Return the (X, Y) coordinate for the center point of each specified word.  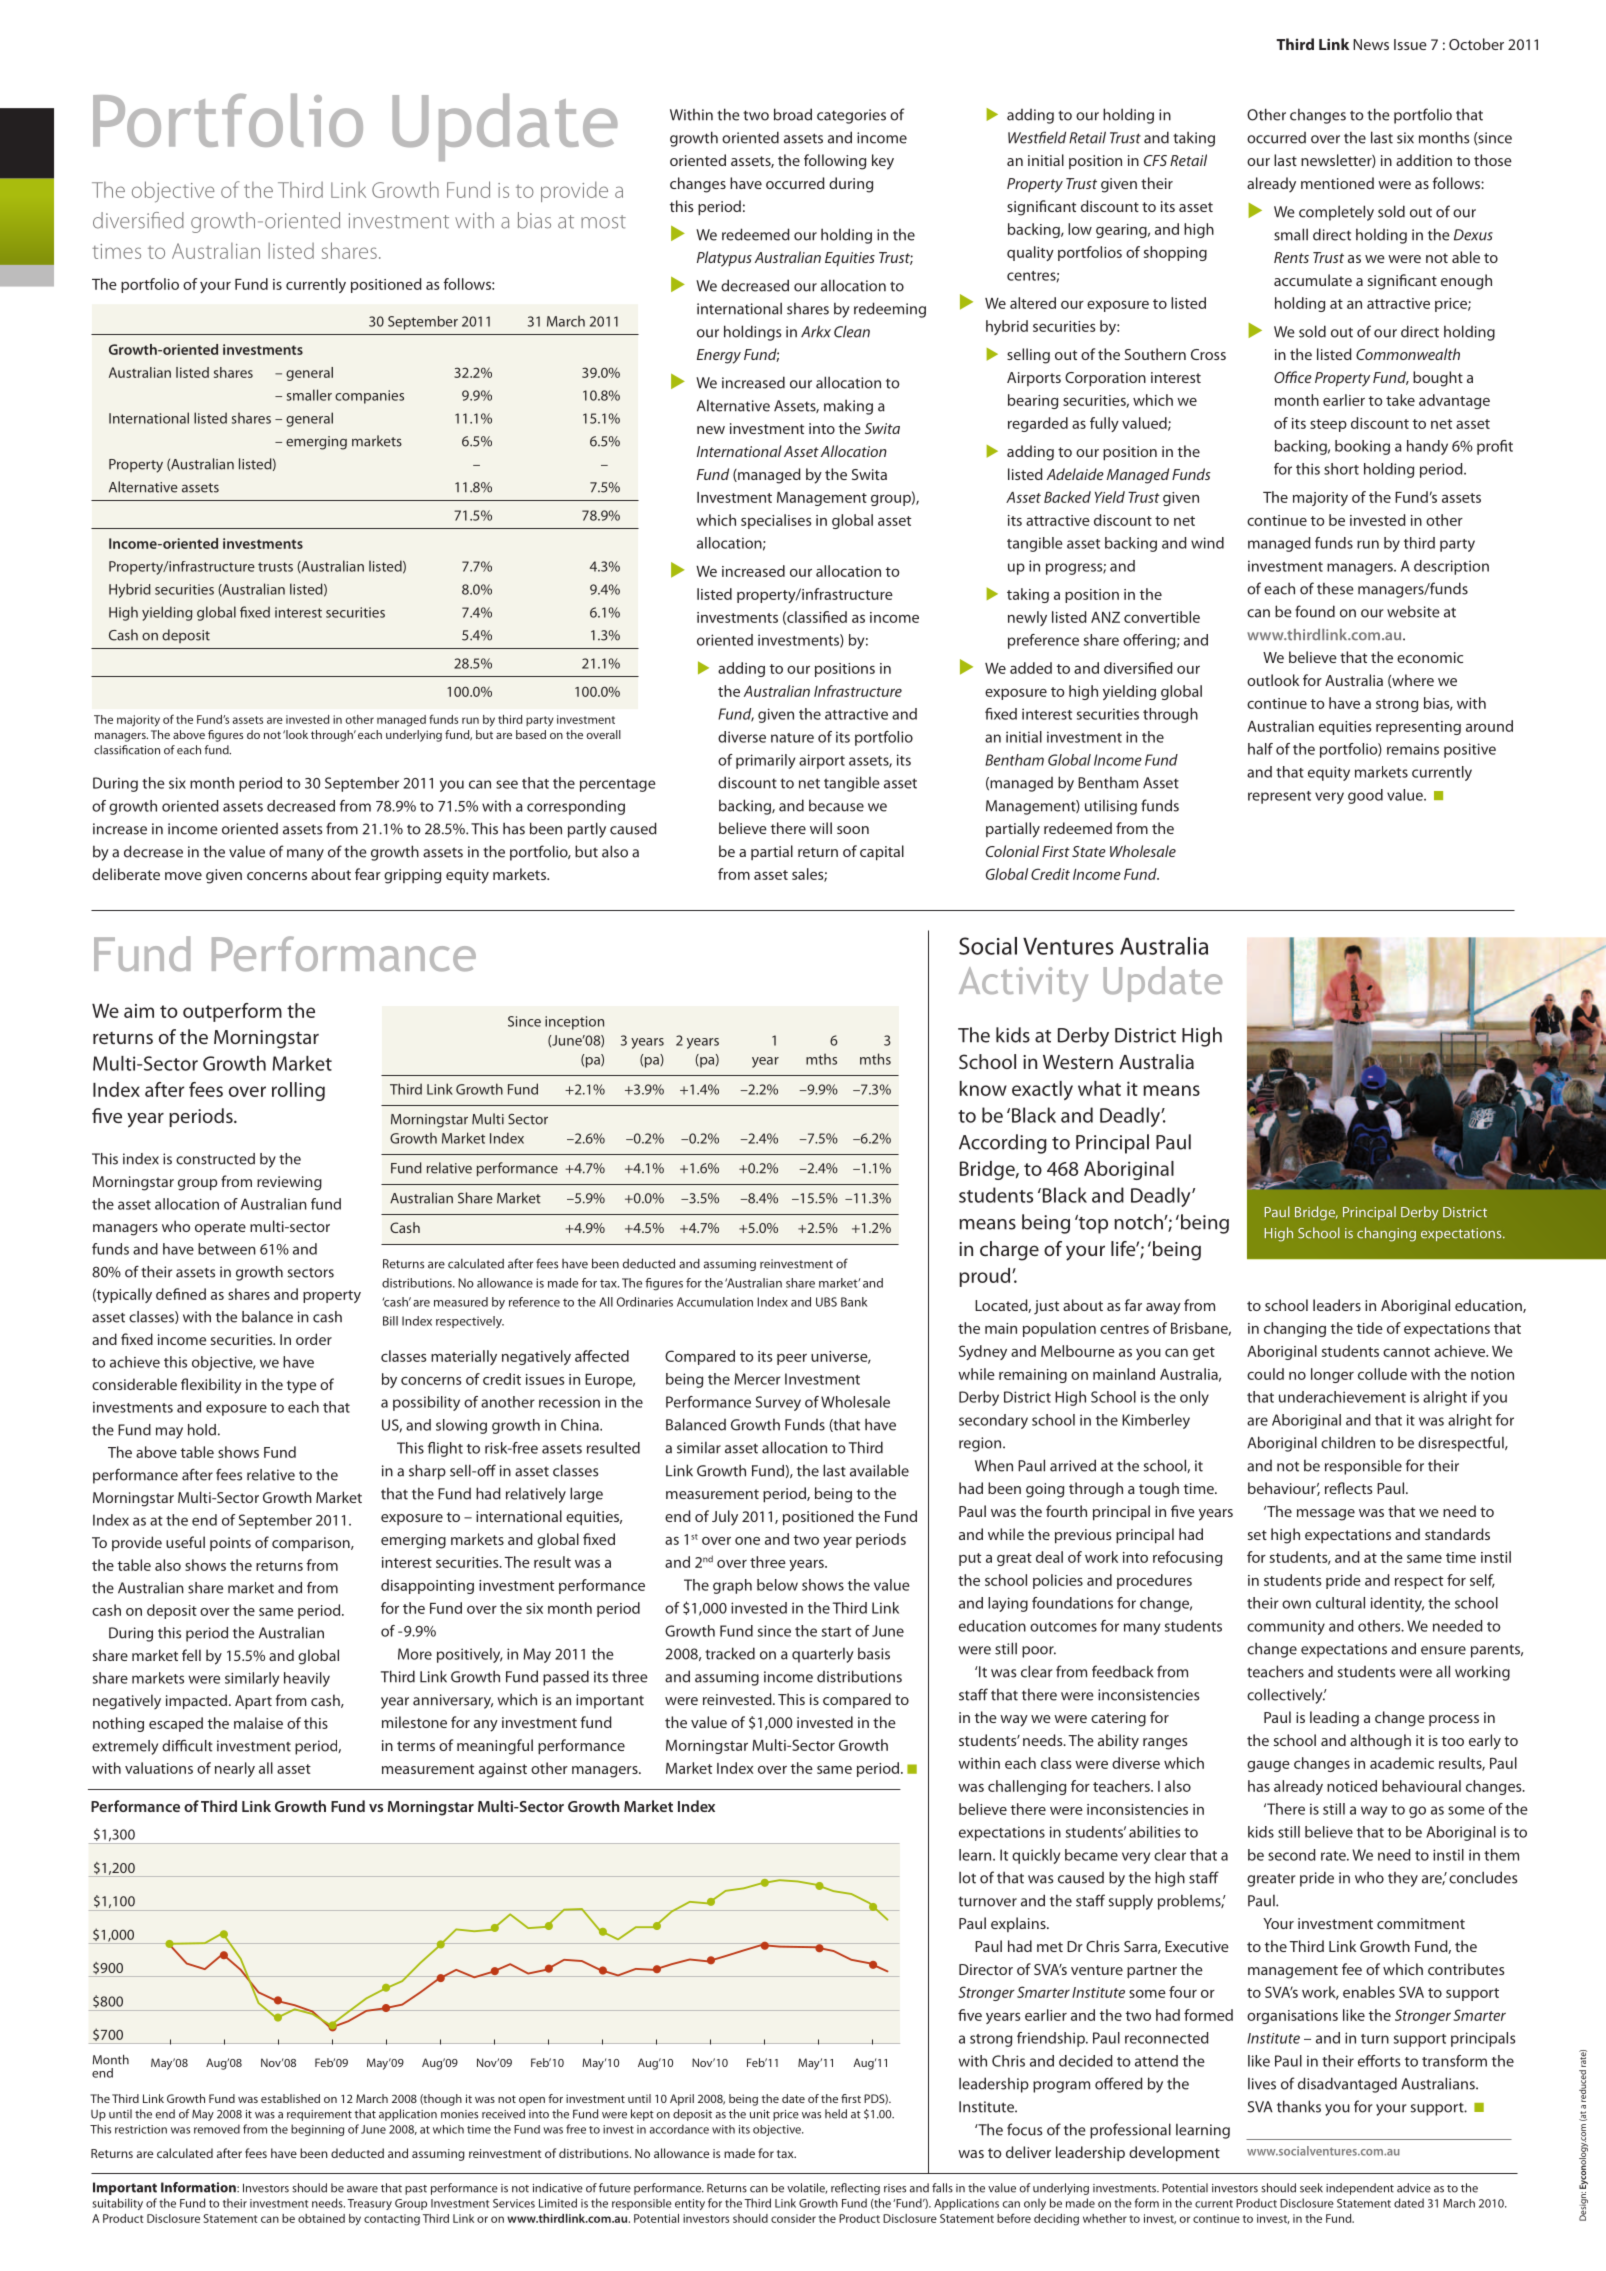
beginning (317, 2130)
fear (368, 874)
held (836, 2114)
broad (793, 114)
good (1365, 796)
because (836, 806)
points (230, 1544)
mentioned (1337, 183)
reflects (1349, 1488)
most (603, 222)
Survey (778, 1403)
